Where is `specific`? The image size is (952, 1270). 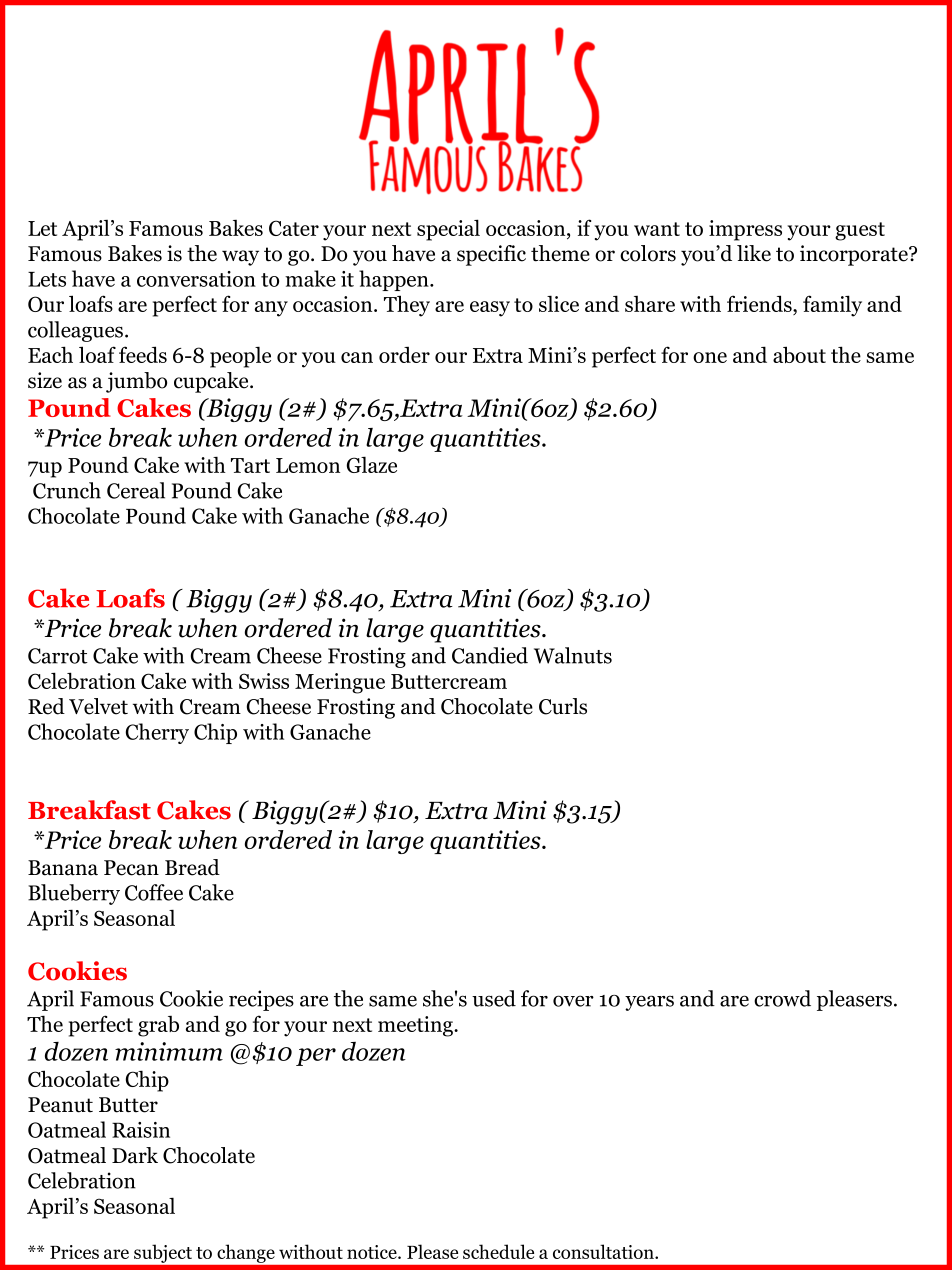 specific is located at coordinates (491, 255).
